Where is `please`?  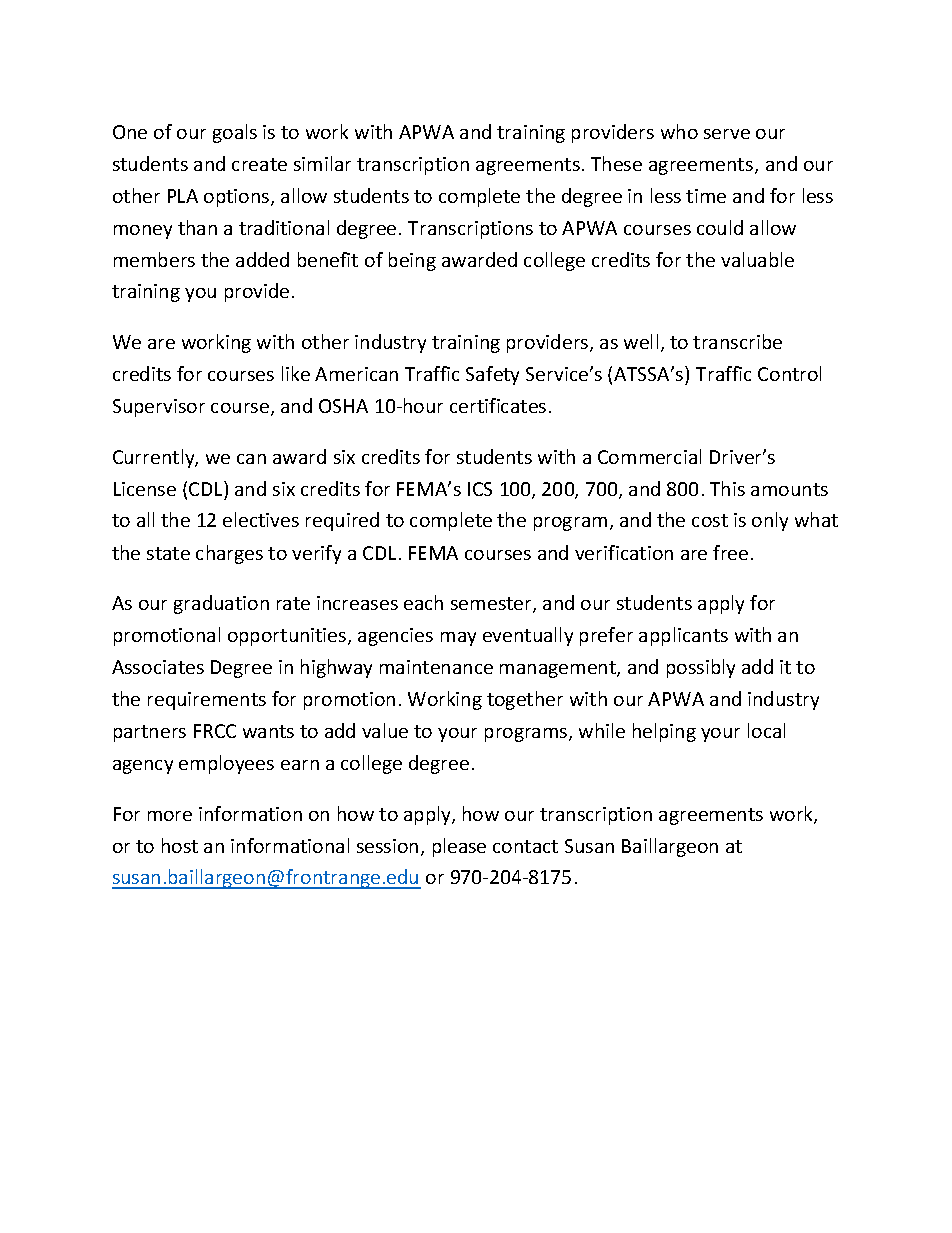
please is located at coordinates (459, 847).
